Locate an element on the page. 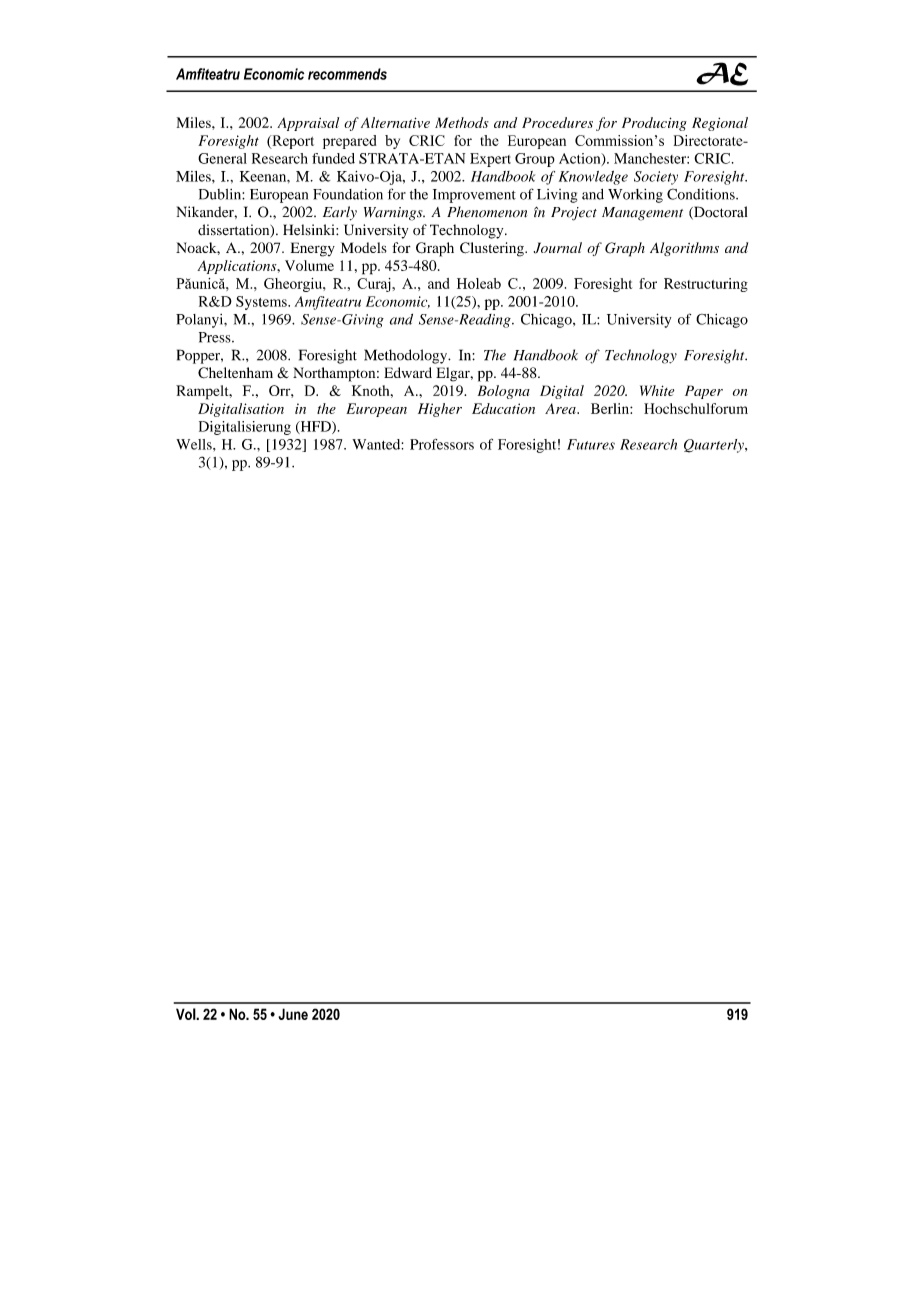  Wells is located at coordinates (195, 444).
